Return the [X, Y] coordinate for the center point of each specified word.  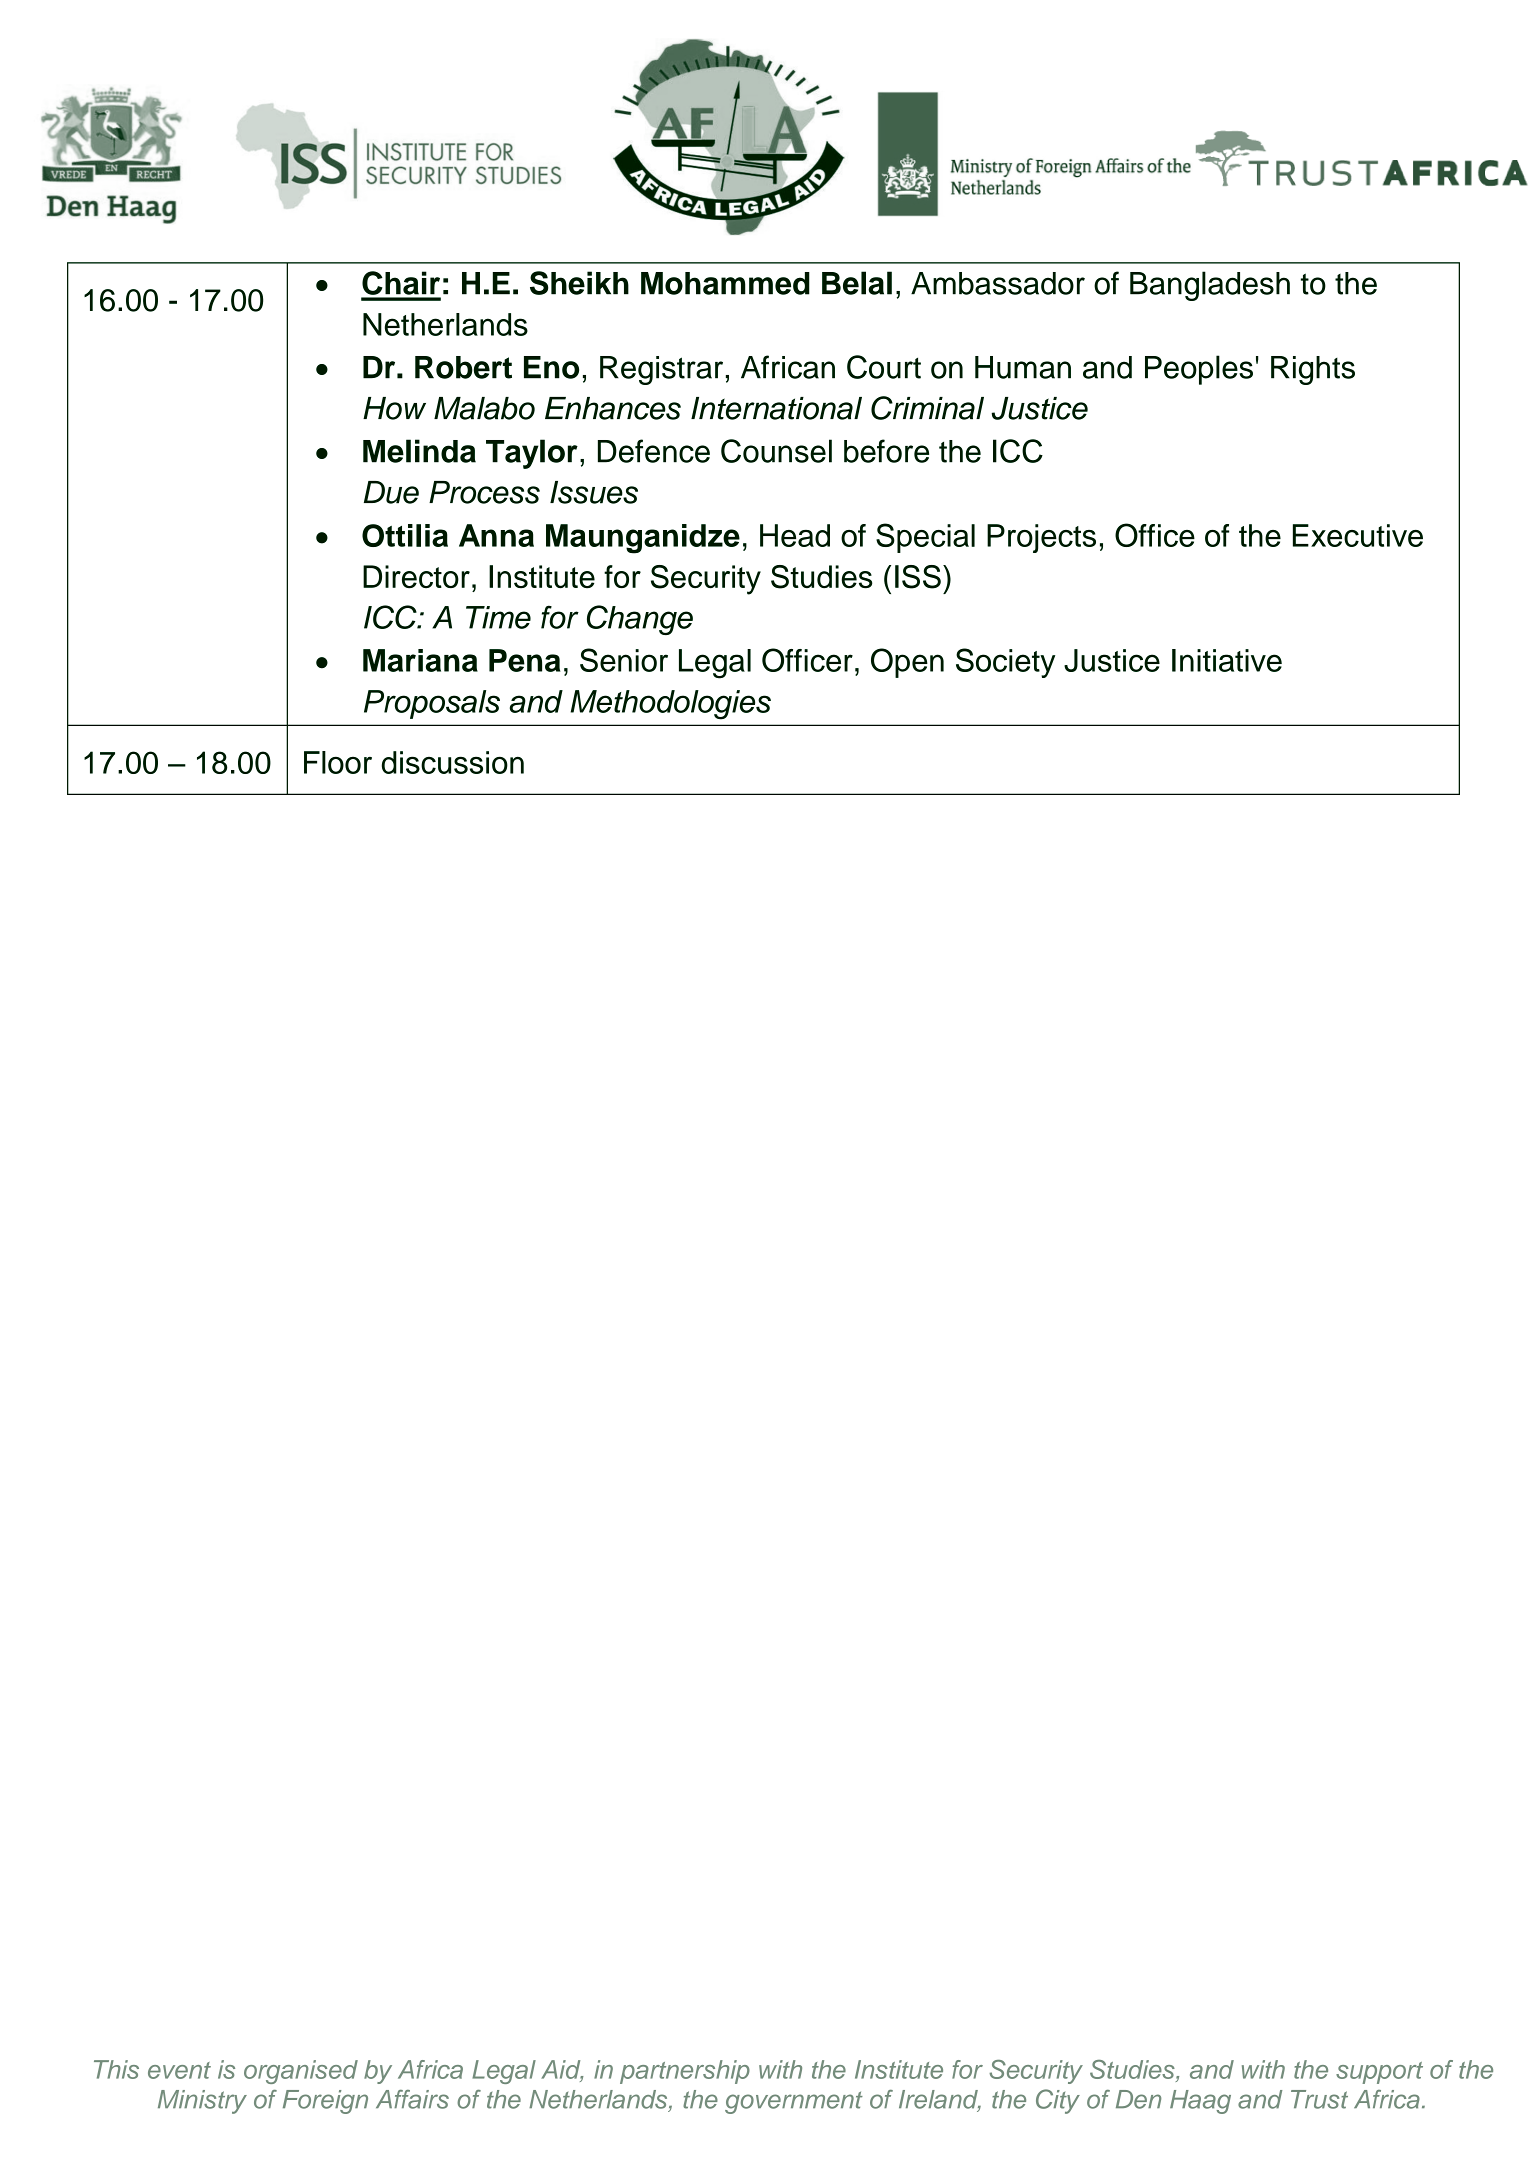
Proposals [432, 704]
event [179, 2070]
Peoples [1199, 370]
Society [1005, 663]
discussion [453, 762]
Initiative [1227, 660]
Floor [338, 762]
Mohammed [725, 283]
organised [301, 2072]
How [394, 408]
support [1379, 2073]
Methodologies [671, 705]
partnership [685, 2072]
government [794, 2103]
